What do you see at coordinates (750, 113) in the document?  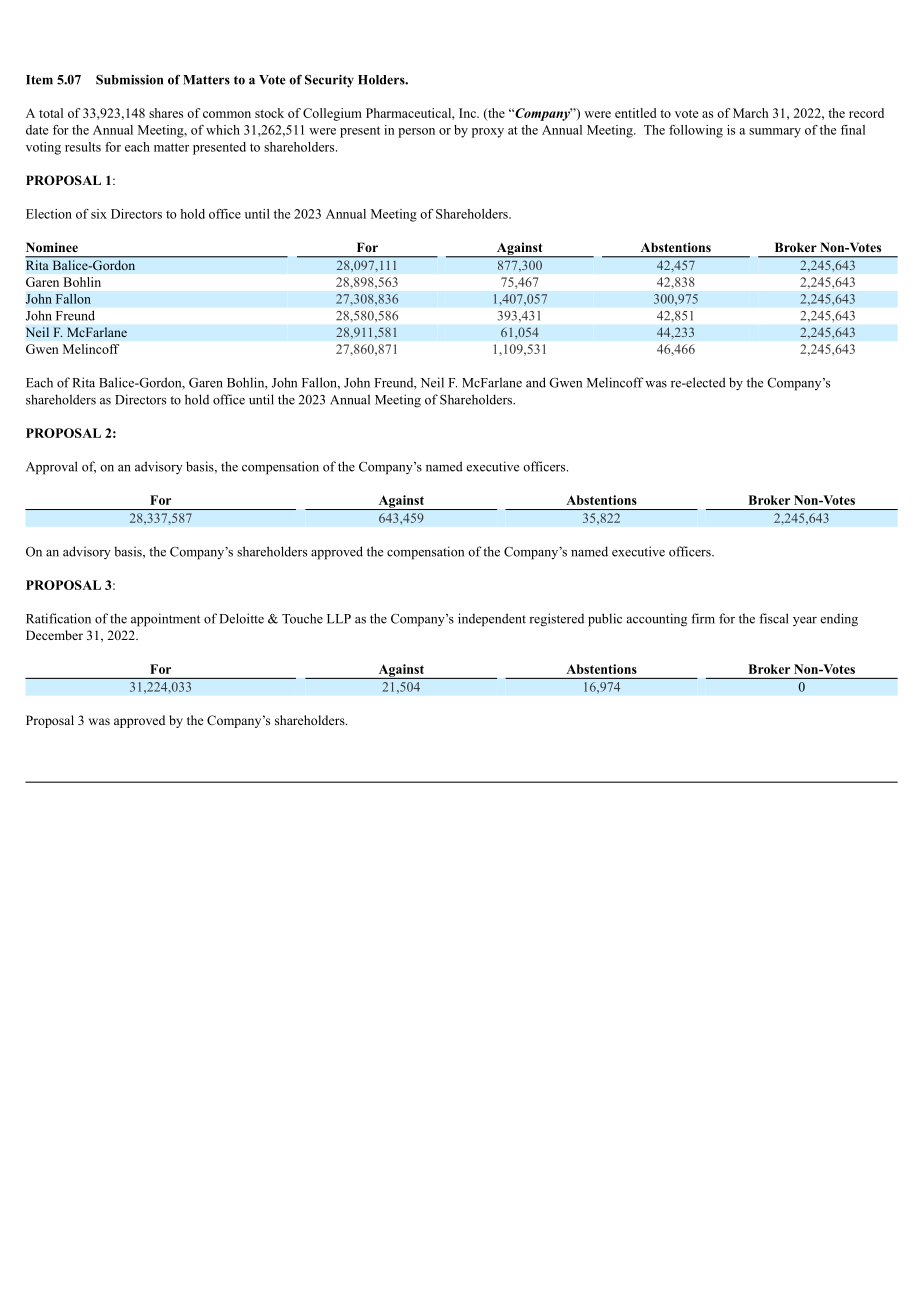 I see `March` at bounding box center [750, 113].
